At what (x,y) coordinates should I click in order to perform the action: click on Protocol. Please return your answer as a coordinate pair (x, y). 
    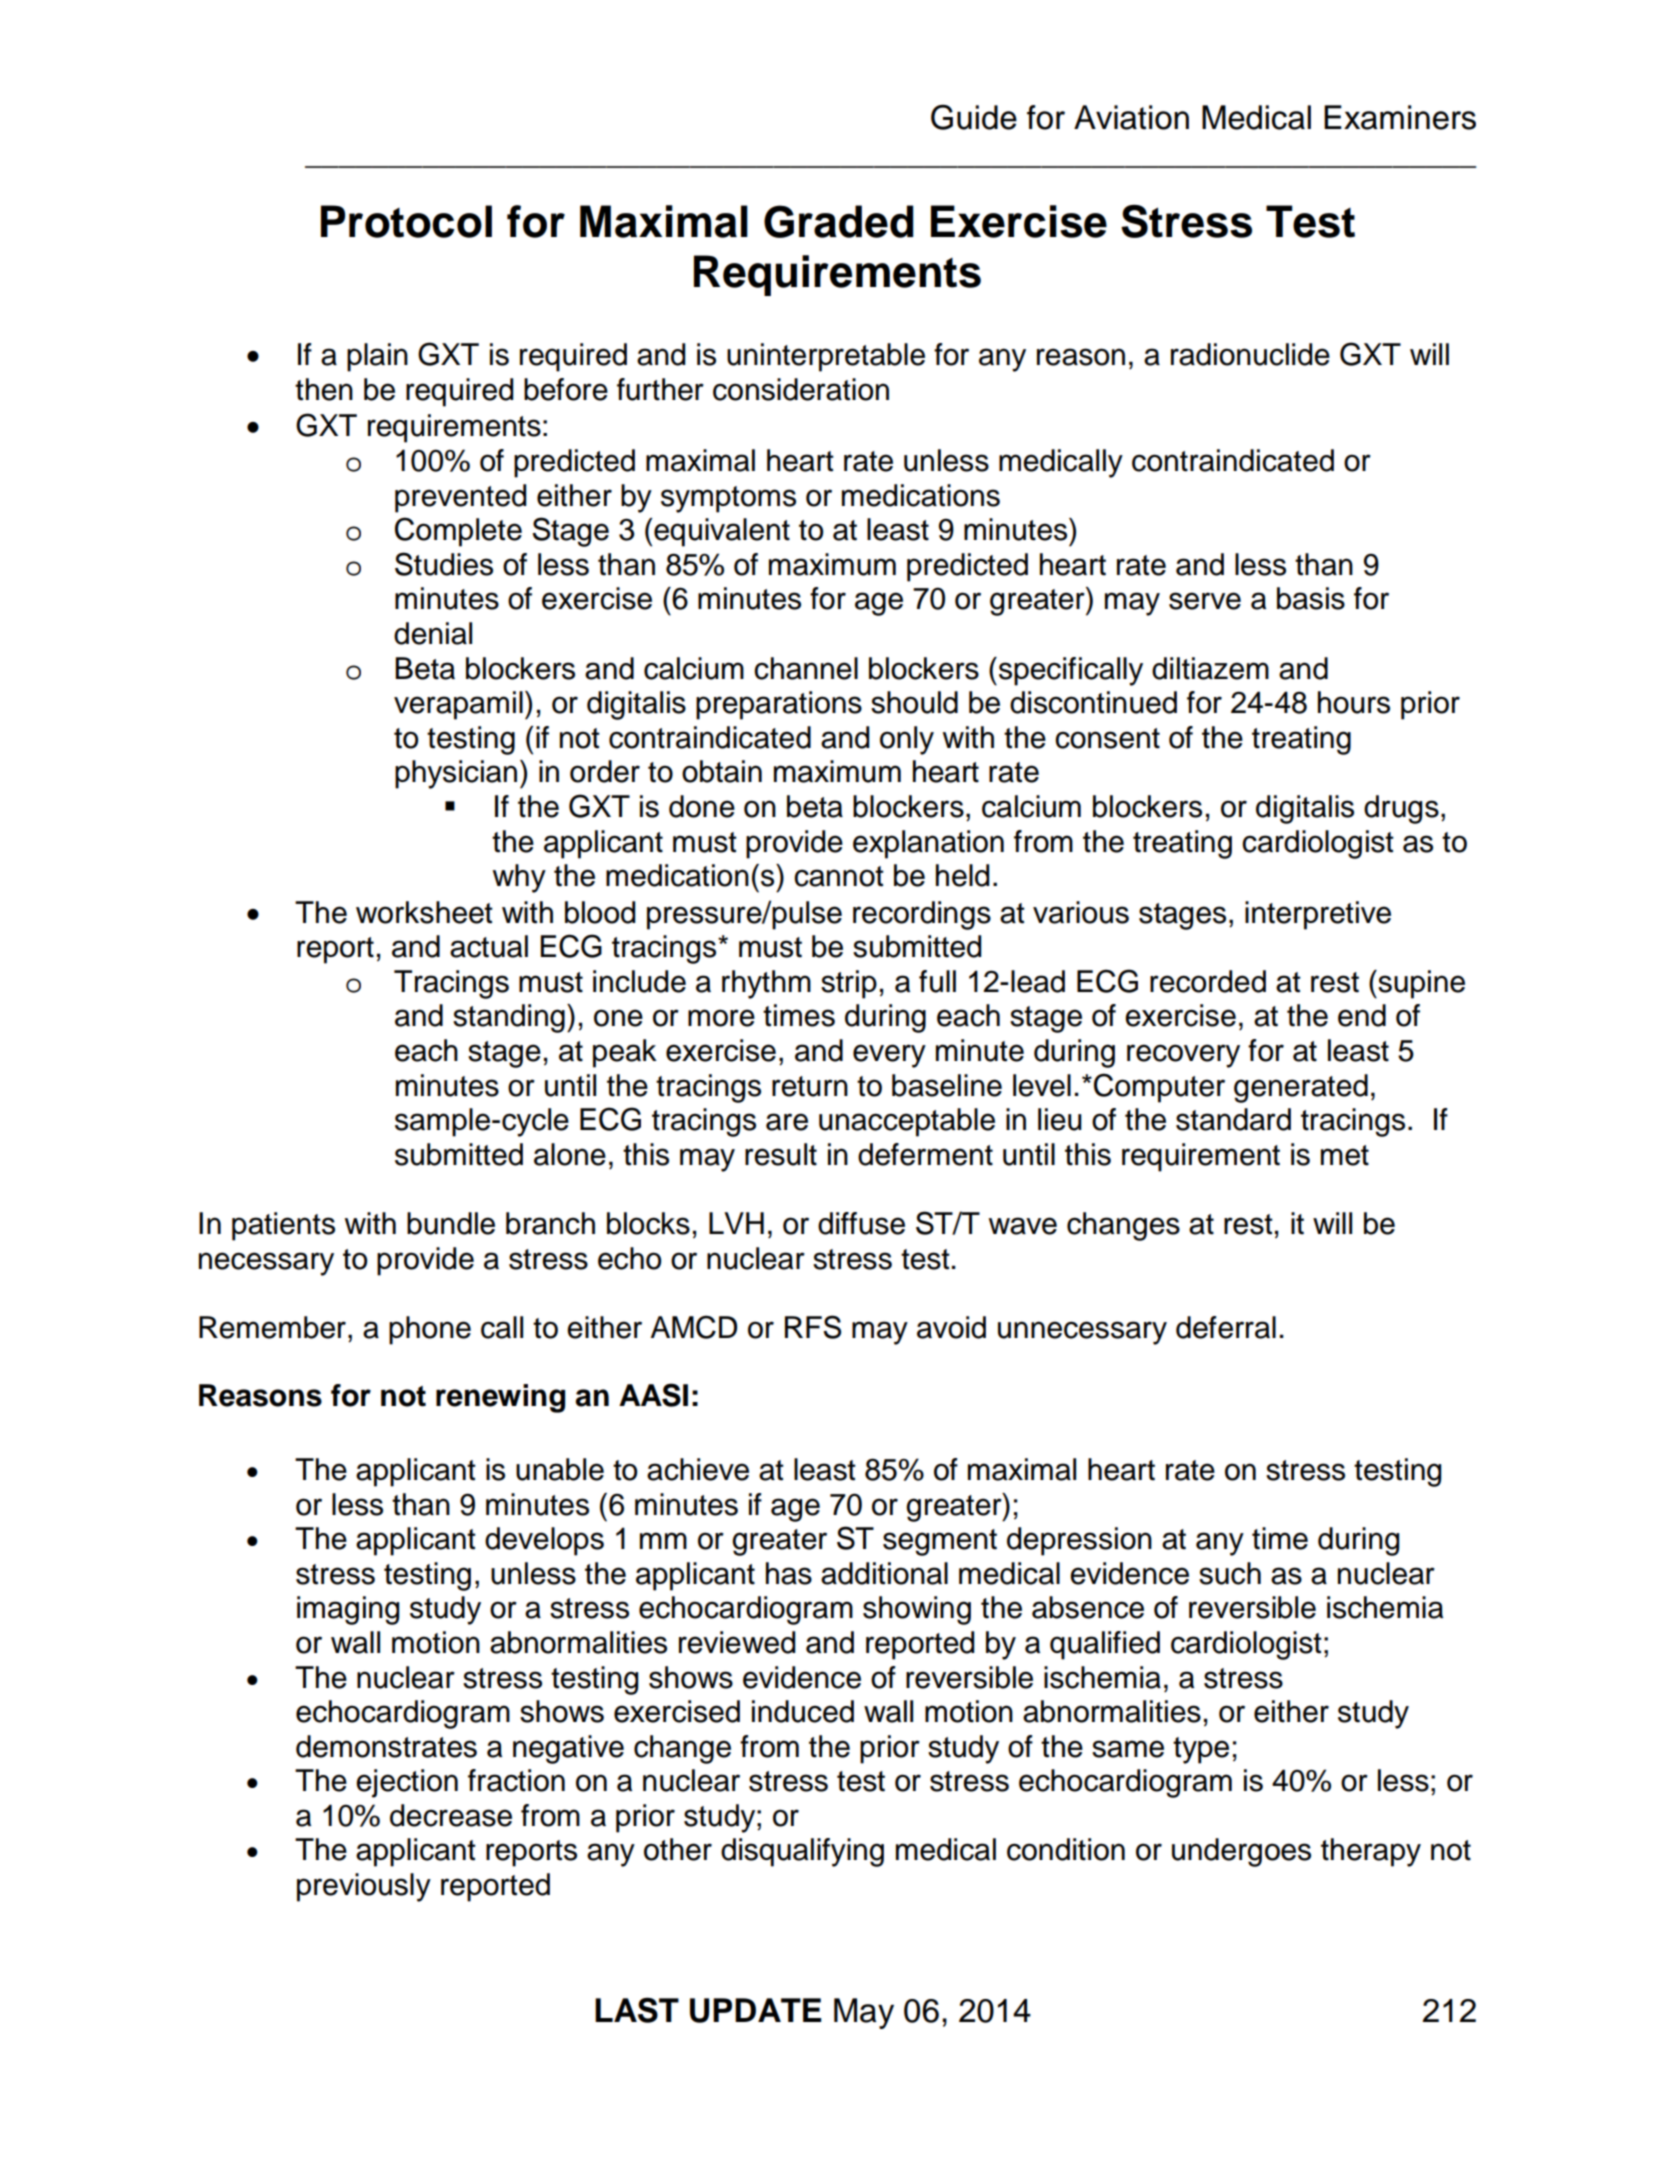
    Looking at the image, I should click on (406, 221).
